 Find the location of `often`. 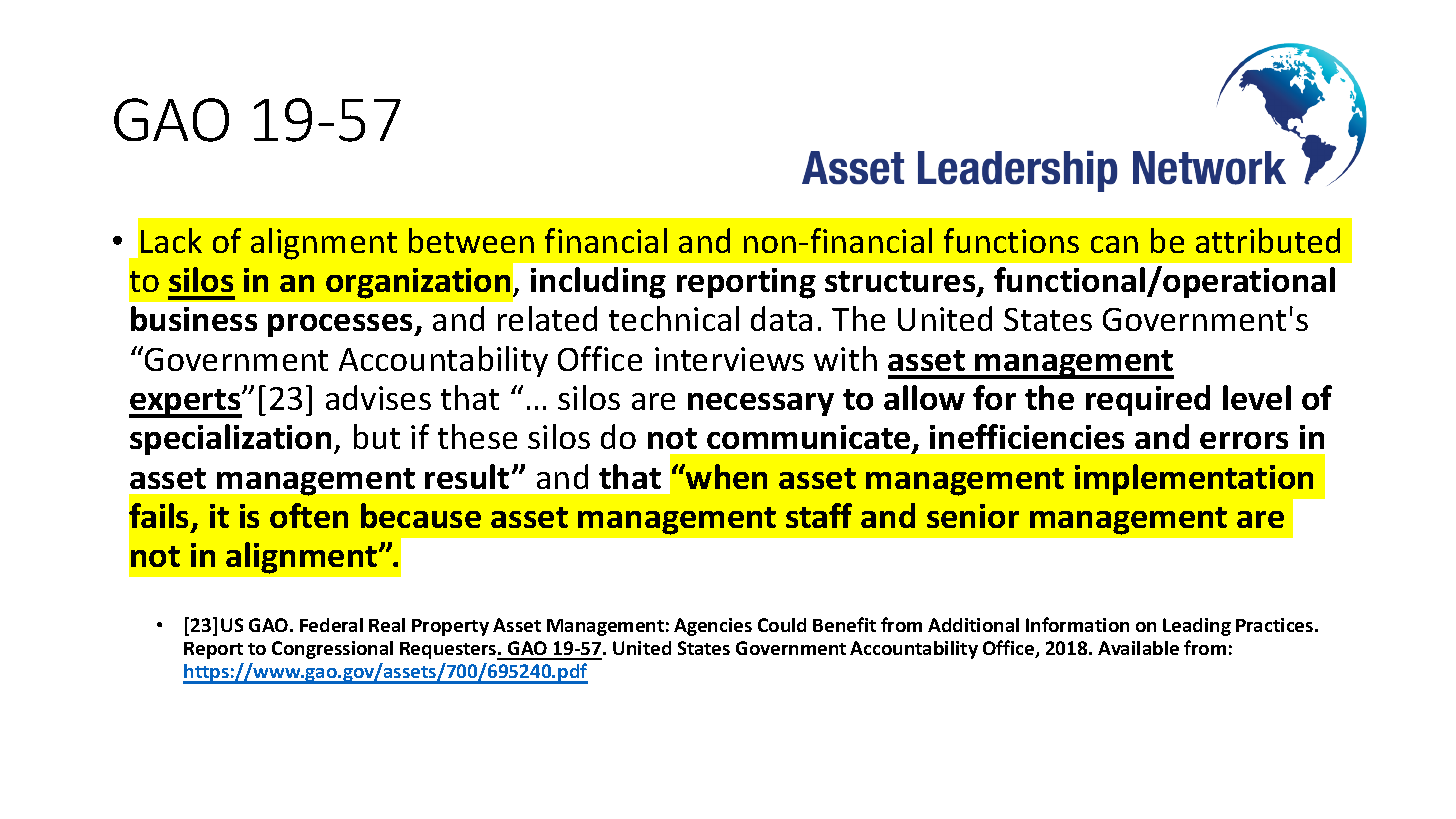

often is located at coordinates (309, 515).
